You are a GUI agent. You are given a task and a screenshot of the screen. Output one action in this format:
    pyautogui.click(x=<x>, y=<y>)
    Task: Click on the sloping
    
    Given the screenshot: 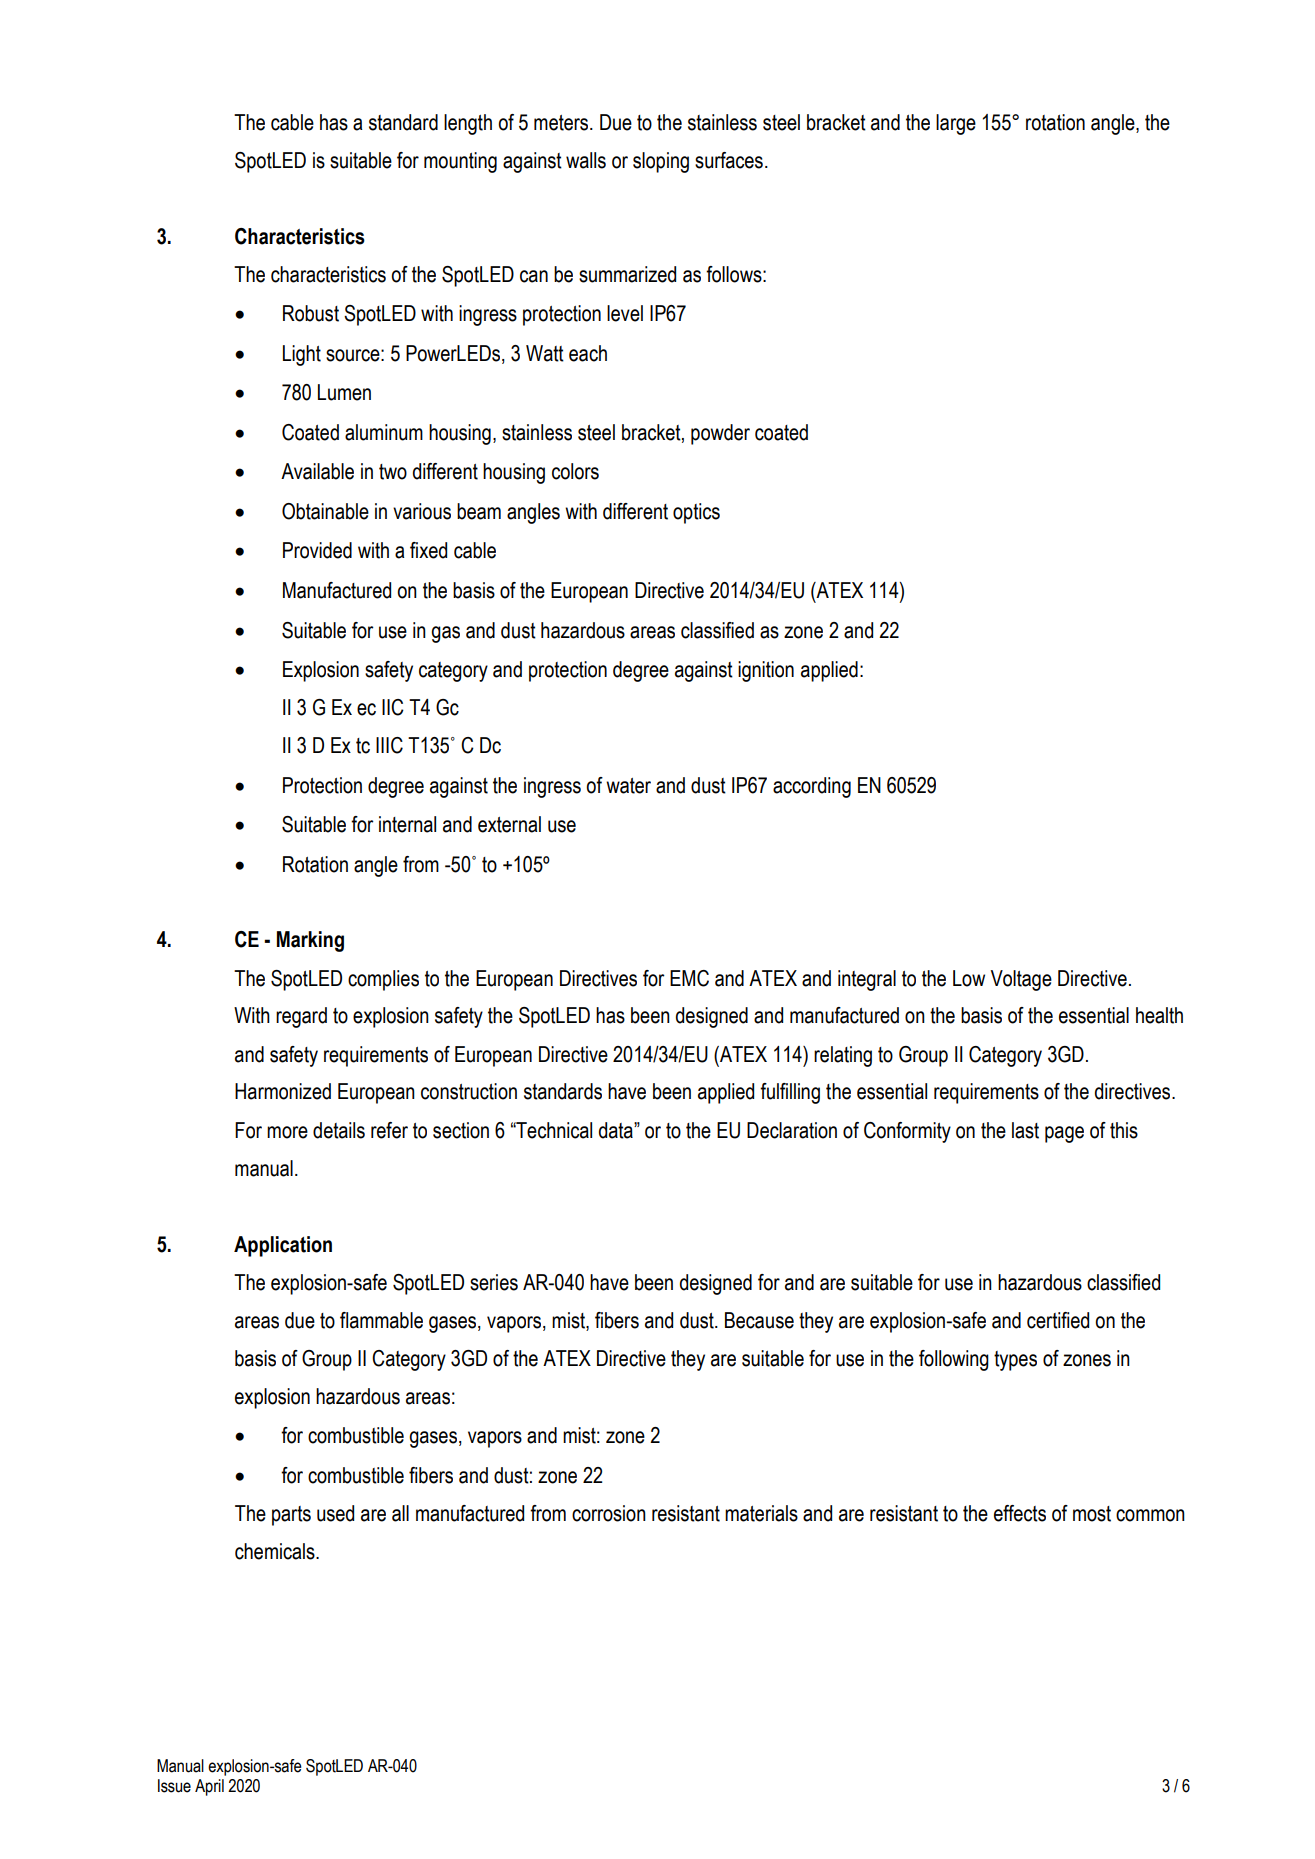 What is the action you would take?
    pyautogui.click(x=661, y=162)
